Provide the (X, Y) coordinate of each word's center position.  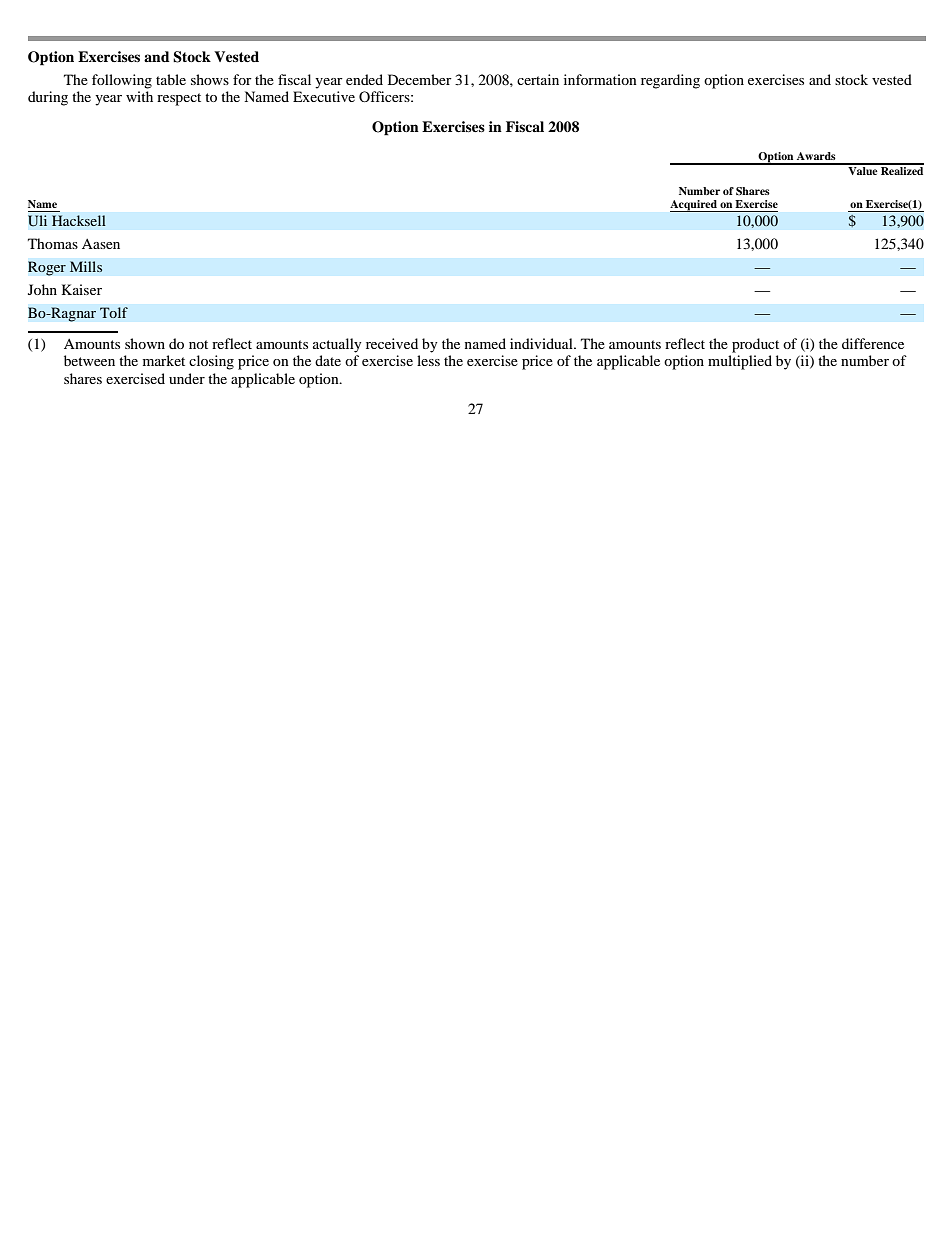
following (122, 81)
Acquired (694, 206)
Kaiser (82, 289)
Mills (86, 266)
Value (863, 169)
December (420, 79)
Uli (37, 221)
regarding (670, 81)
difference (873, 343)
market (164, 360)
